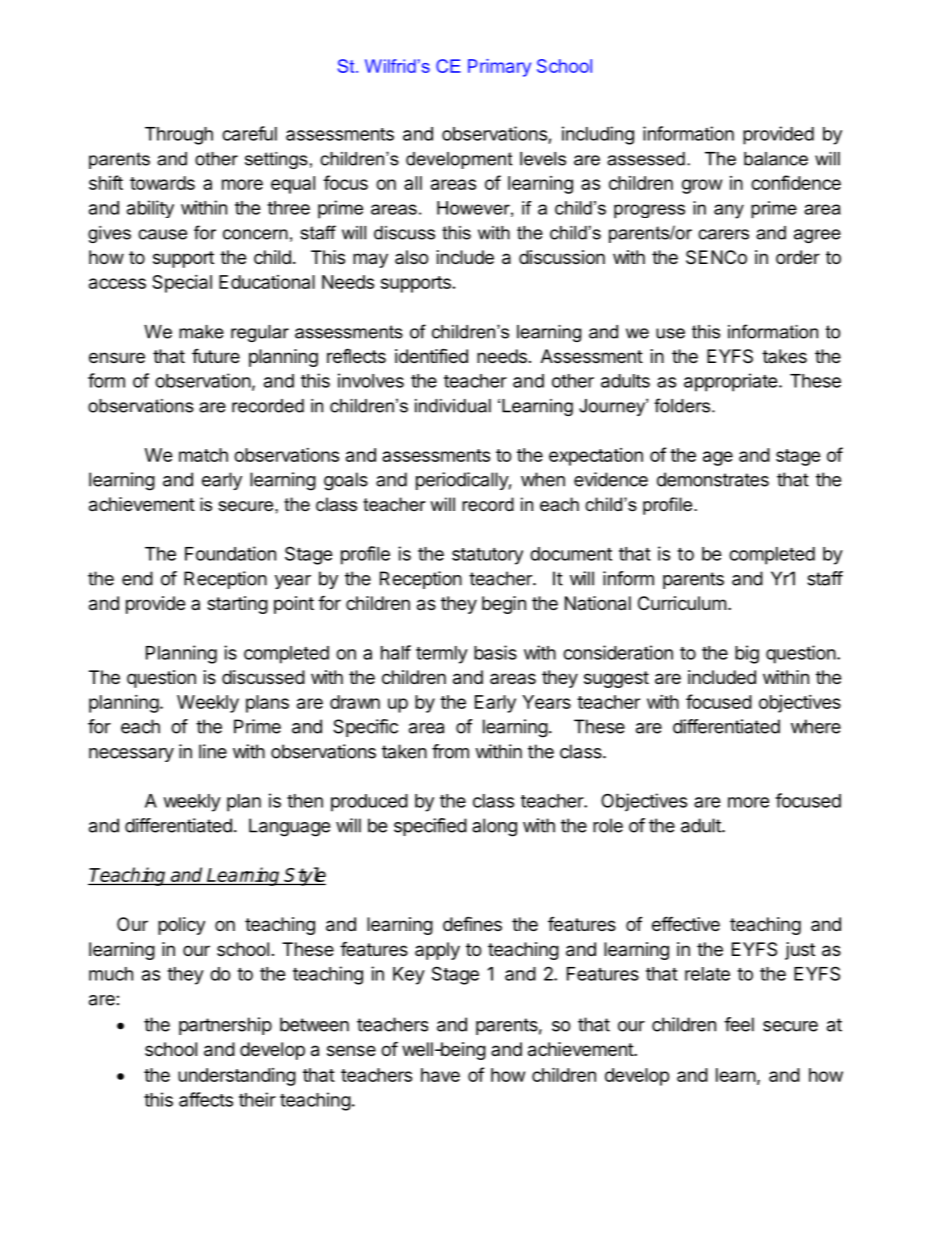 This image has height=1233, width=952. Describe the element at coordinates (213, 751) in the image. I see `line` at that location.
